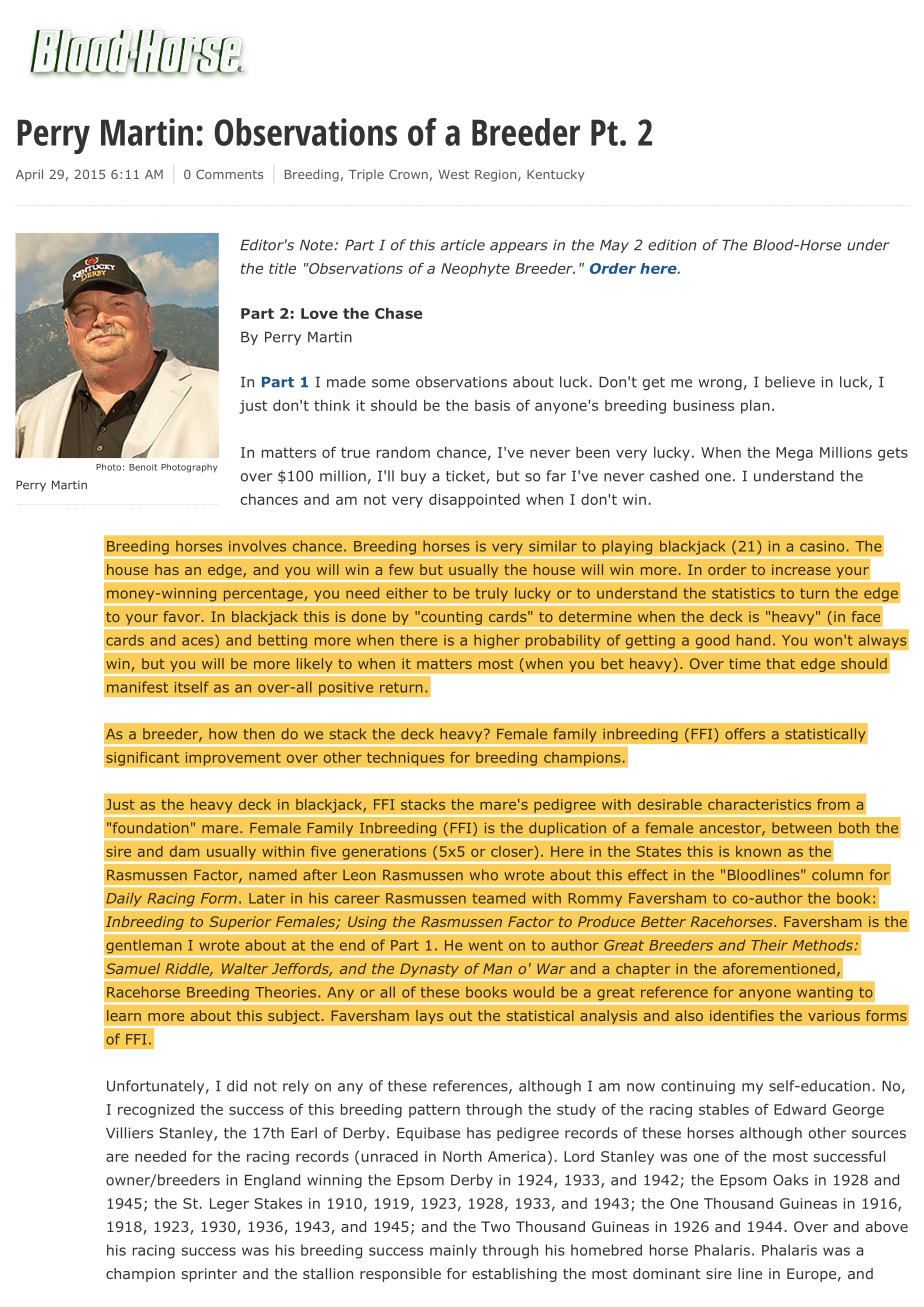 This document has width=924, height=1307. Describe the element at coordinates (209, 1275) in the document. I see `sprinter` at that location.
